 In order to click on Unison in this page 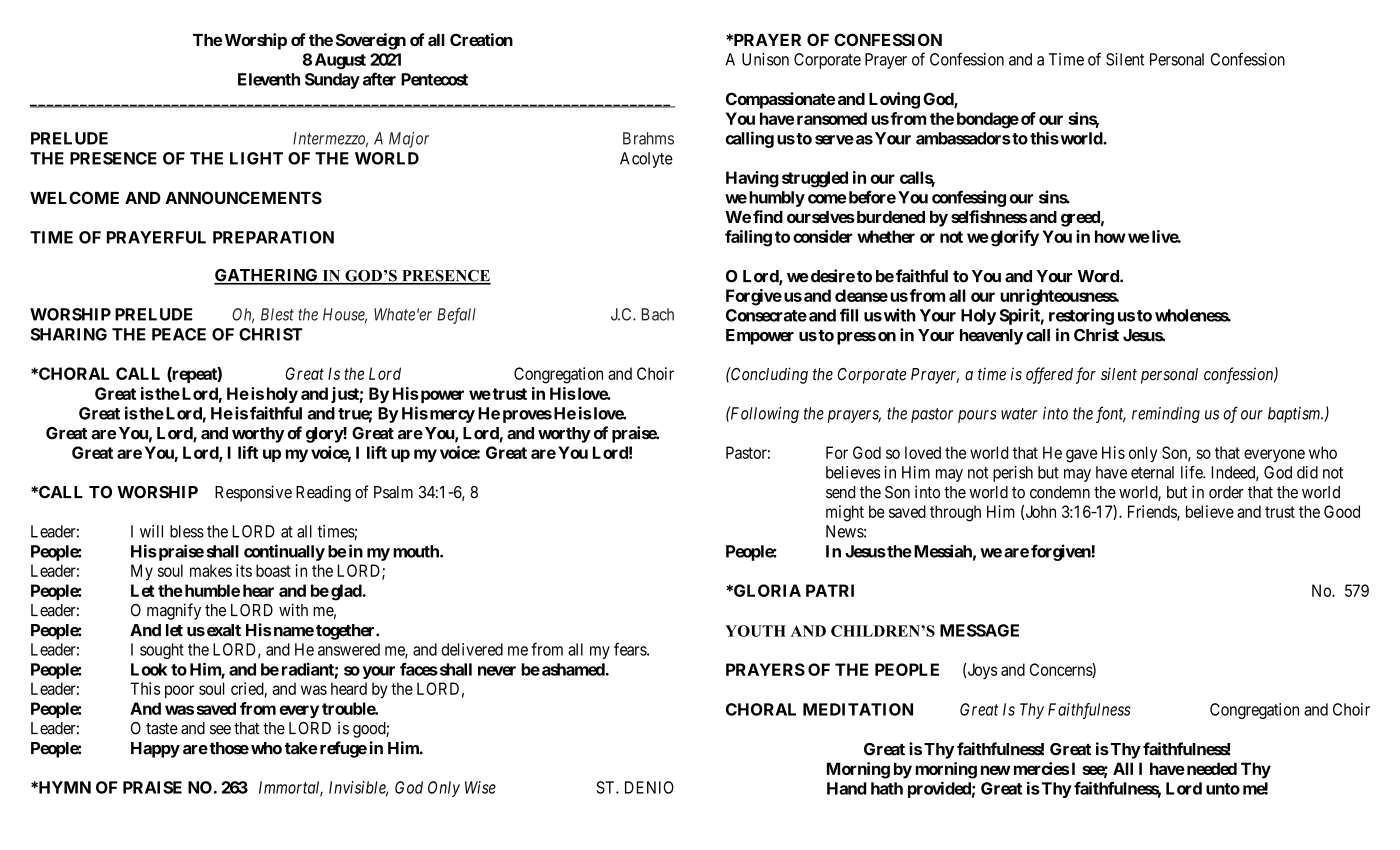, I will do `click(765, 59)`.
